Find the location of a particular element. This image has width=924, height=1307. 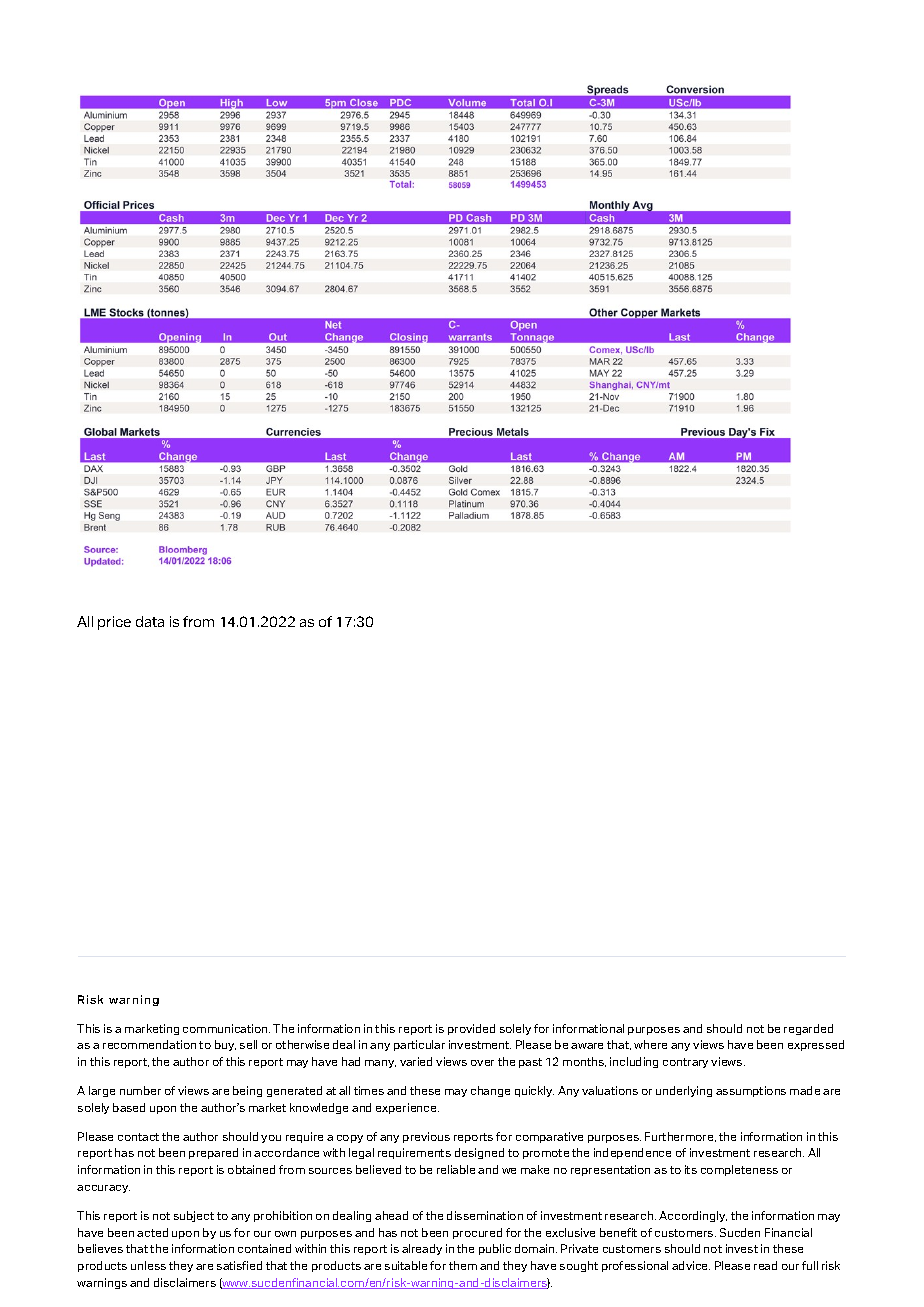

procured is located at coordinates (477, 1233).
